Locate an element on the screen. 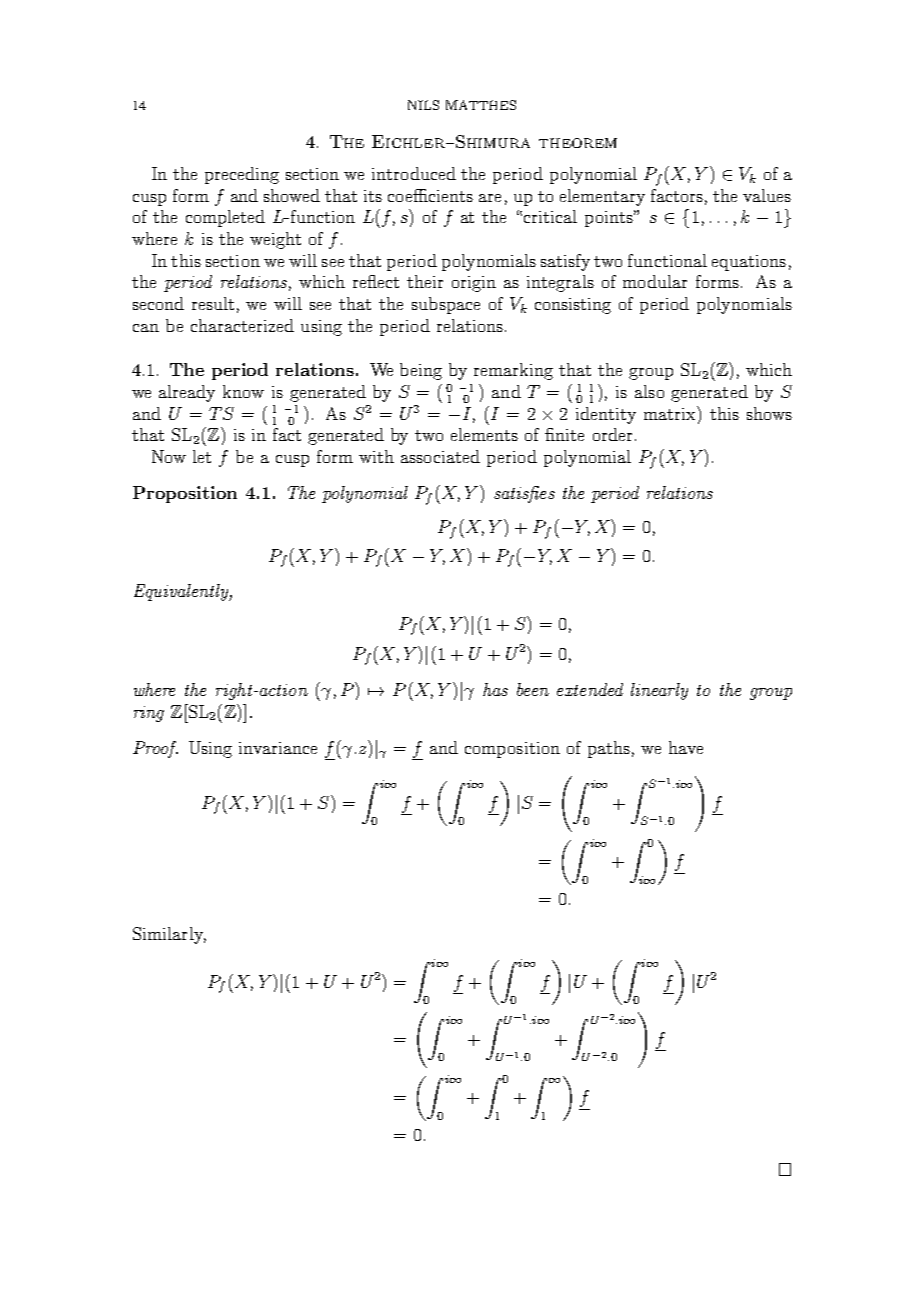  invariance is located at coordinates (278, 748).
